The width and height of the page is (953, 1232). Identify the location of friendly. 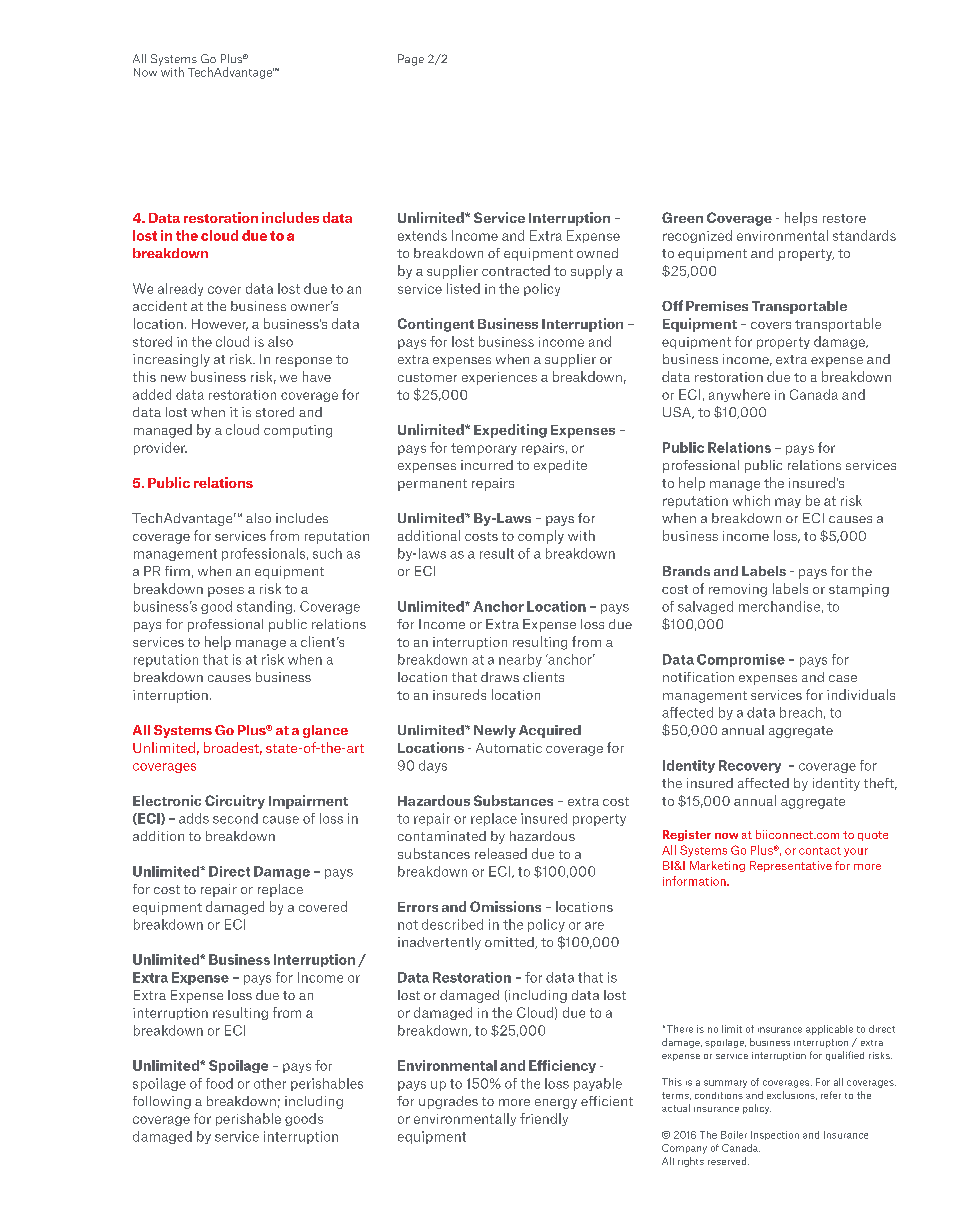
(544, 1119).
